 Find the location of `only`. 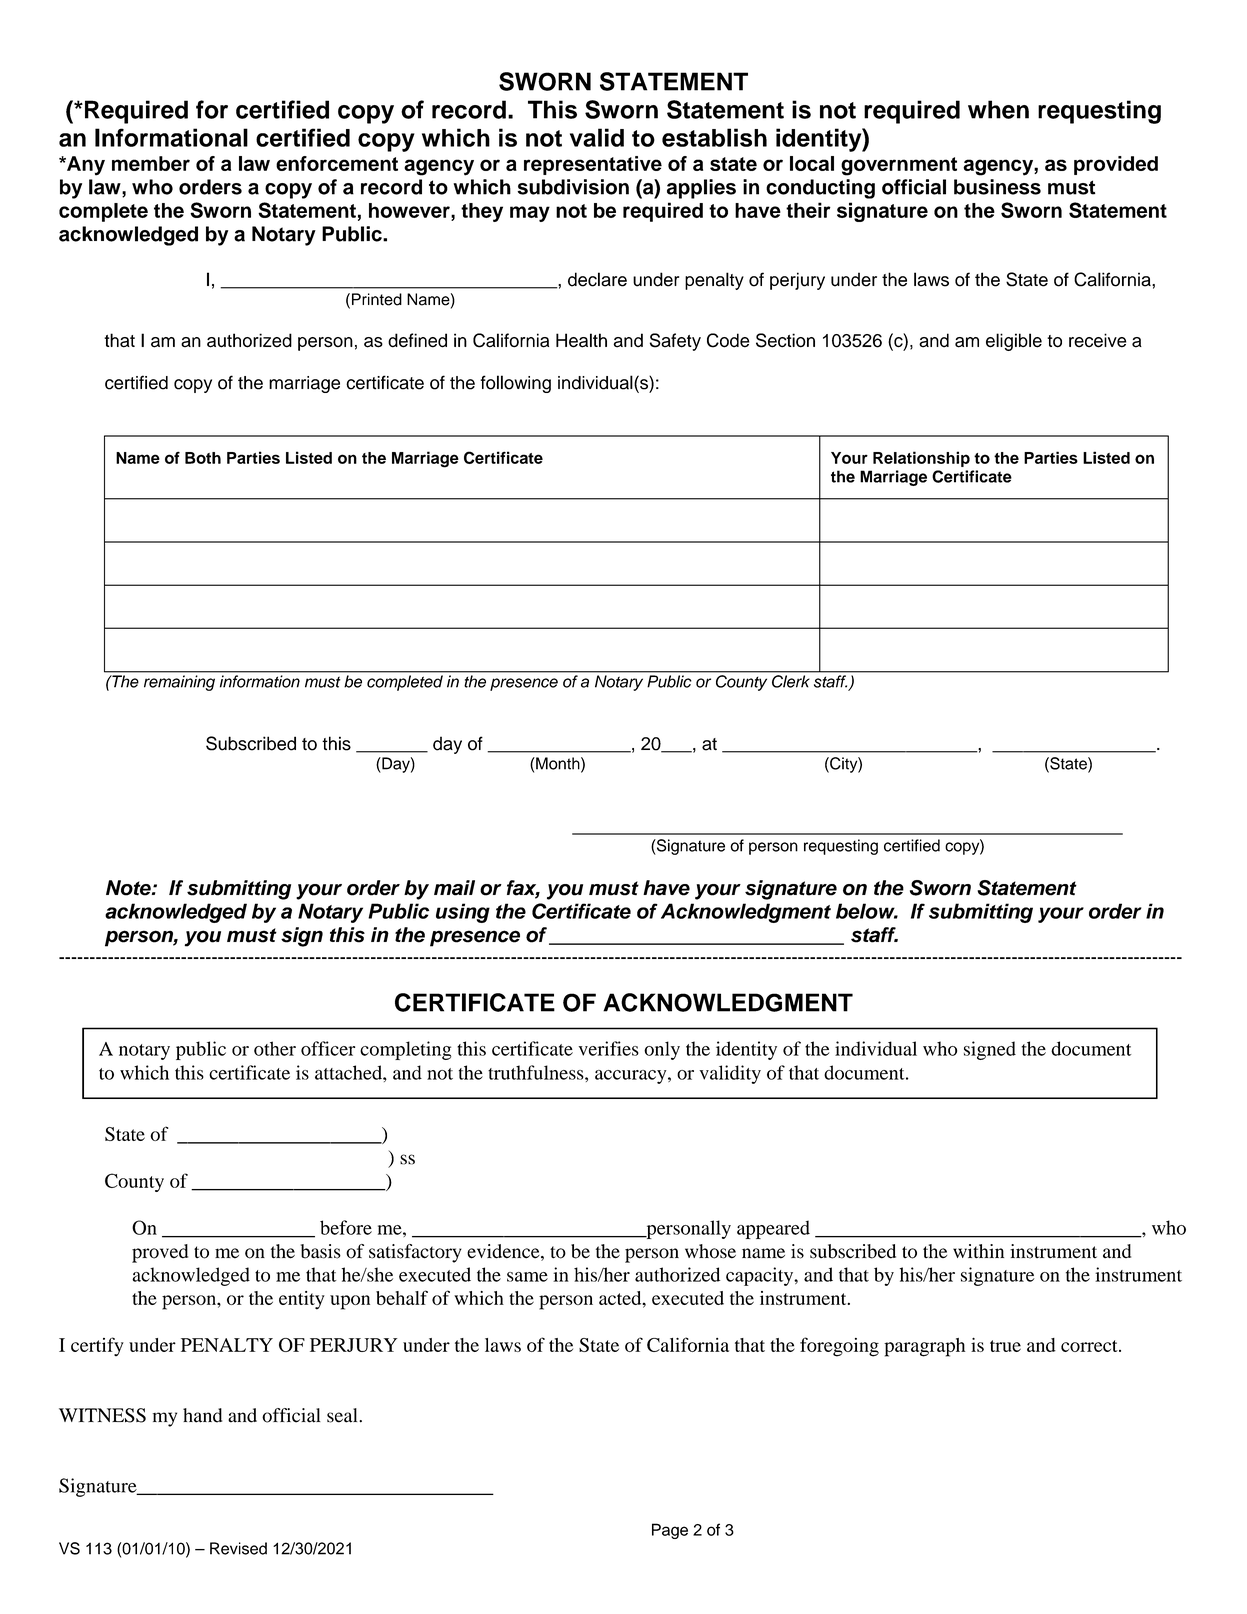

only is located at coordinates (662, 1050).
